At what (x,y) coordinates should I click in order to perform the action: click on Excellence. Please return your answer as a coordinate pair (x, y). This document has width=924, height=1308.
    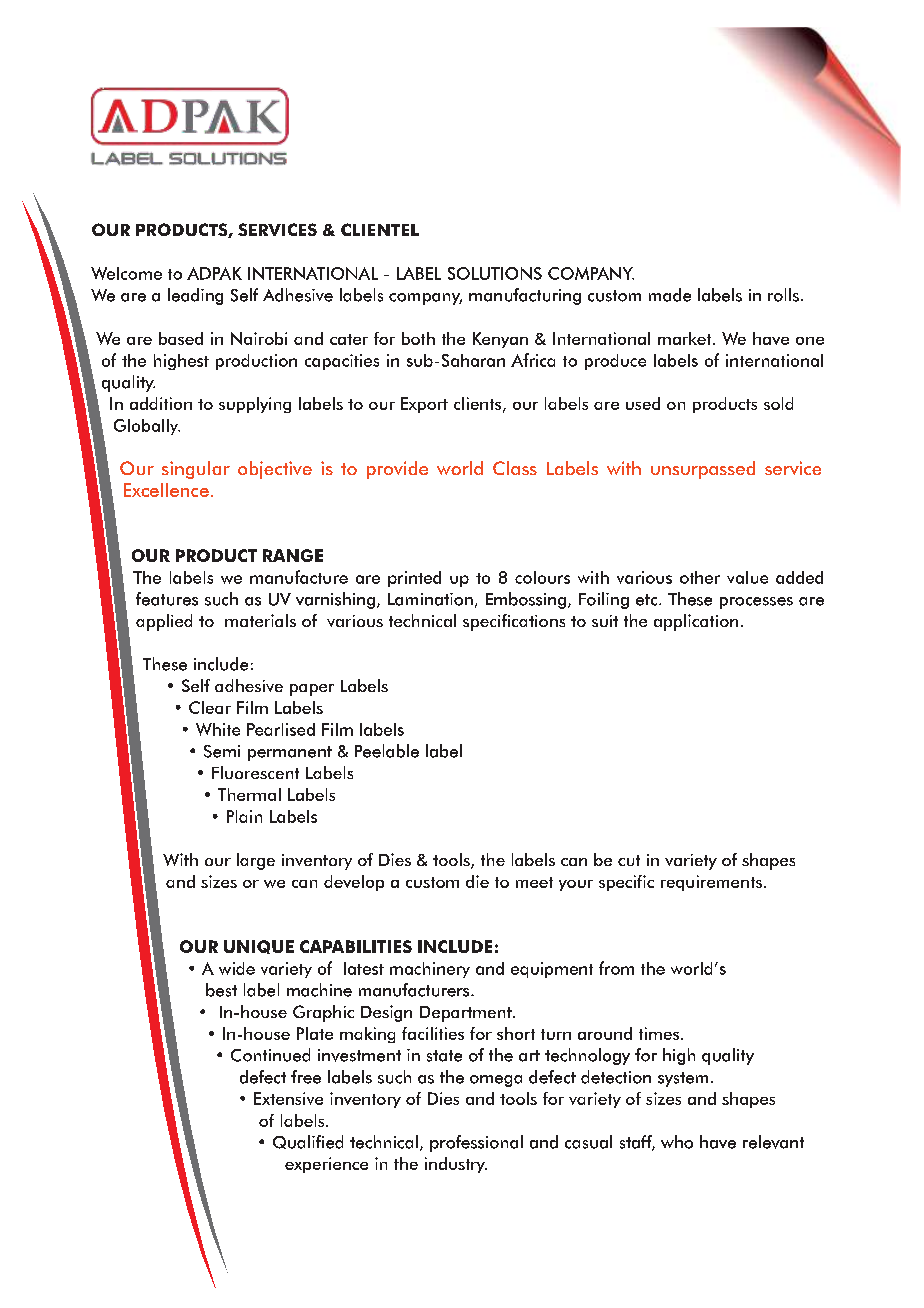
    Looking at the image, I should click on (166, 490).
